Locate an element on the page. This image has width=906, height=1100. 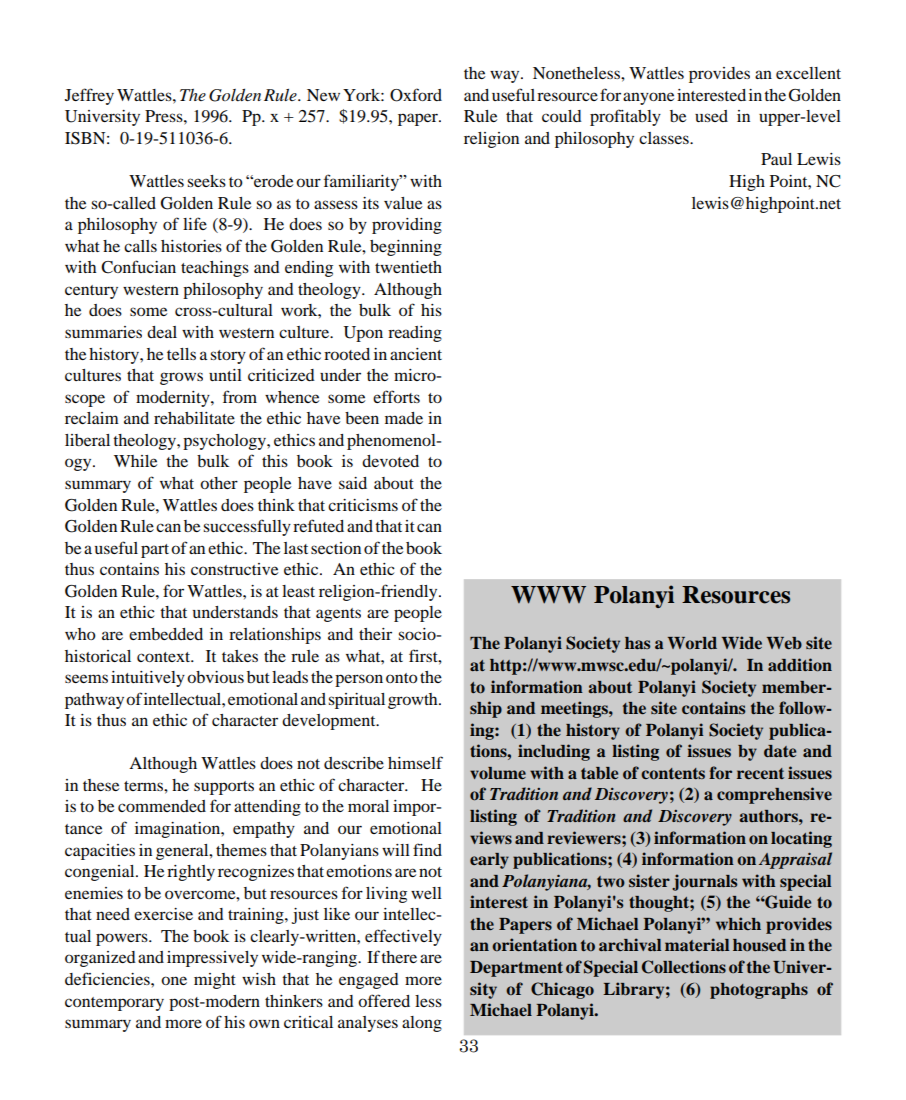
constructive is located at coordinates (234, 569).
